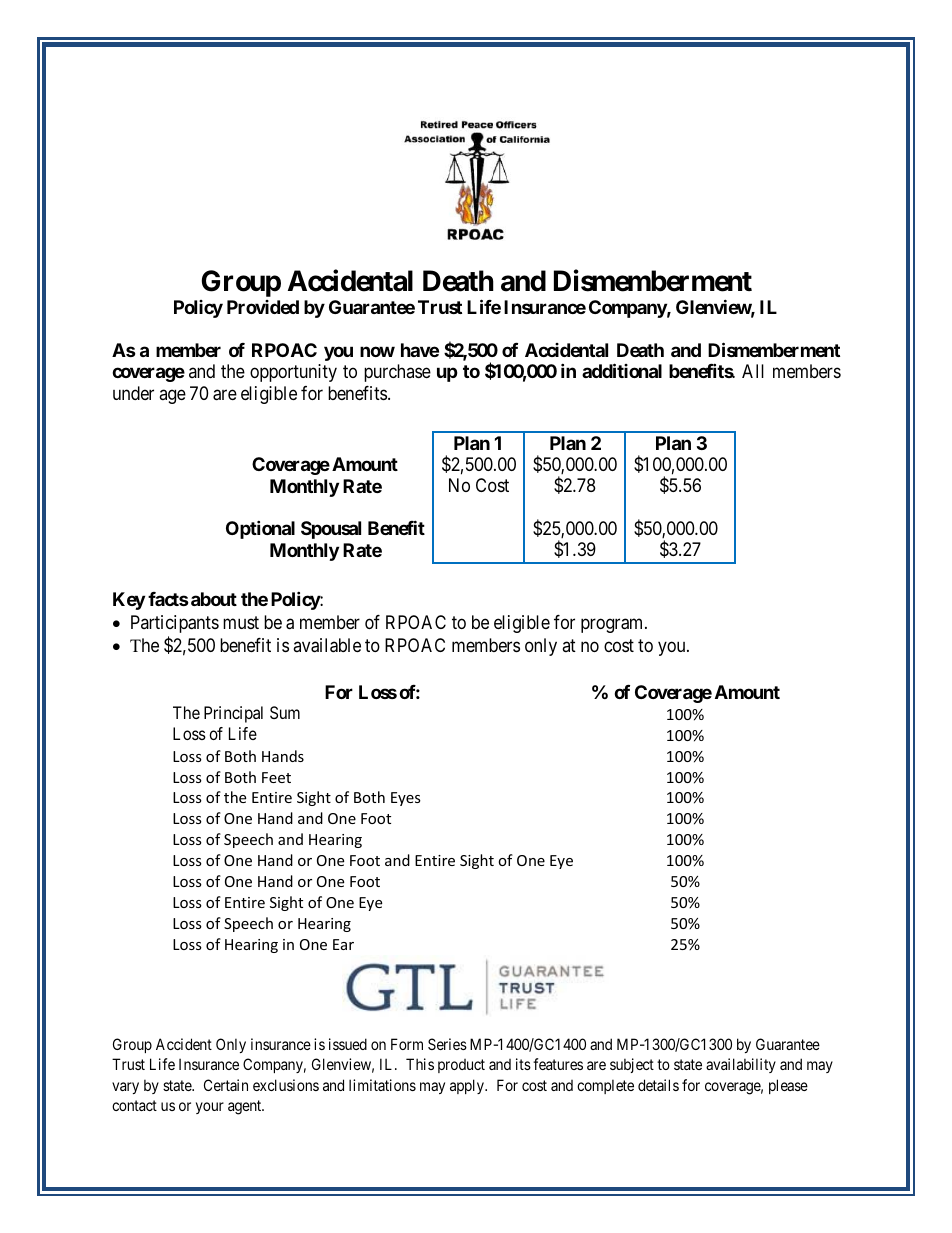 This screenshot has width=952, height=1233. Describe the element at coordinates (263, 307) in the screenshot. I see `Provided` at that location.
